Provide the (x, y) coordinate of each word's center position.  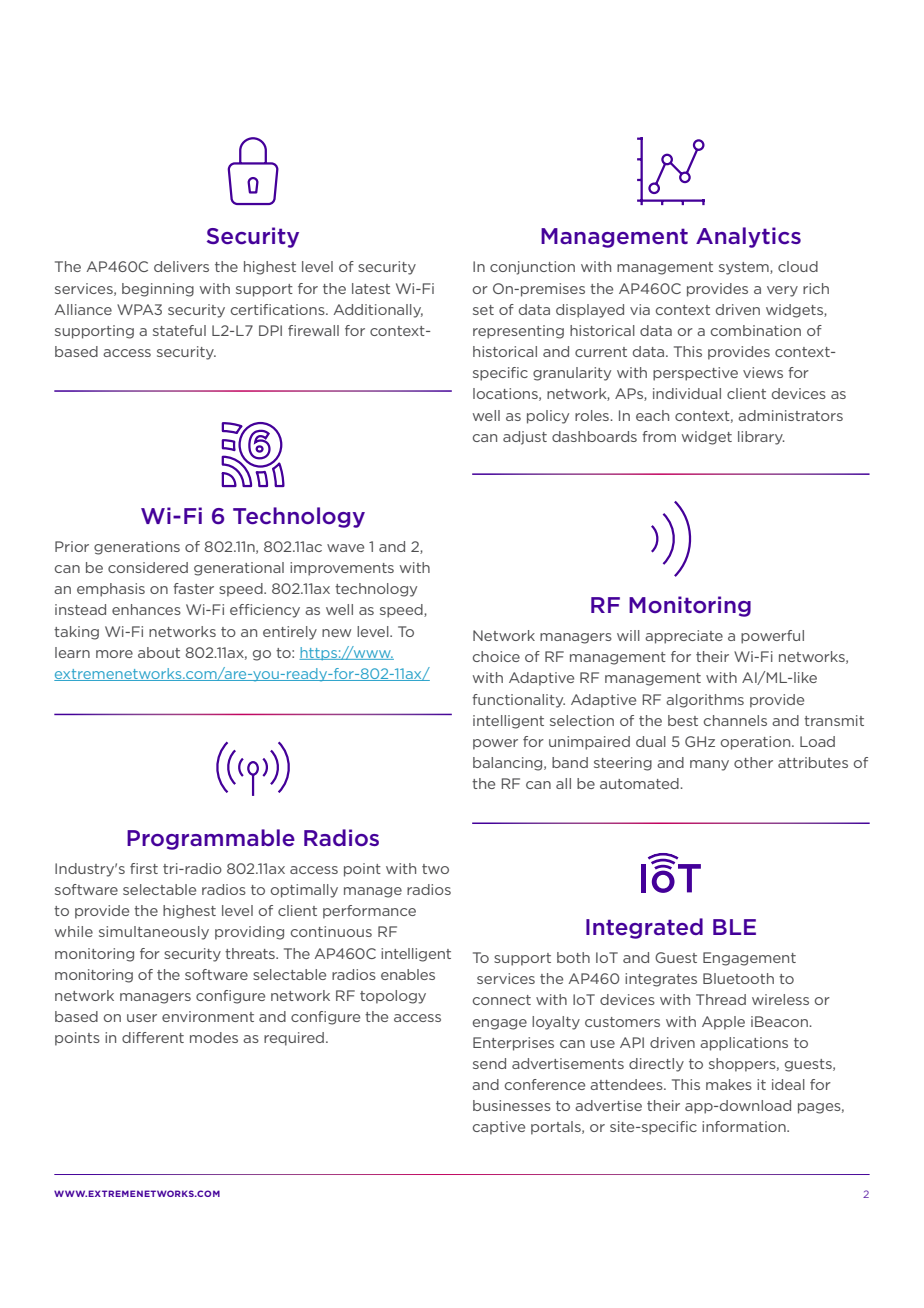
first (144, 868)
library (761, 438)
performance (369, 912)
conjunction (532, 268)
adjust (525, 438)
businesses (512, 1105)
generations (137, 548)
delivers (181, 266)
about (159, 652)
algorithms (705, 701)
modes (214, 1037)
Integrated (644, 928)
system (745, 268)
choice (496, 656)
